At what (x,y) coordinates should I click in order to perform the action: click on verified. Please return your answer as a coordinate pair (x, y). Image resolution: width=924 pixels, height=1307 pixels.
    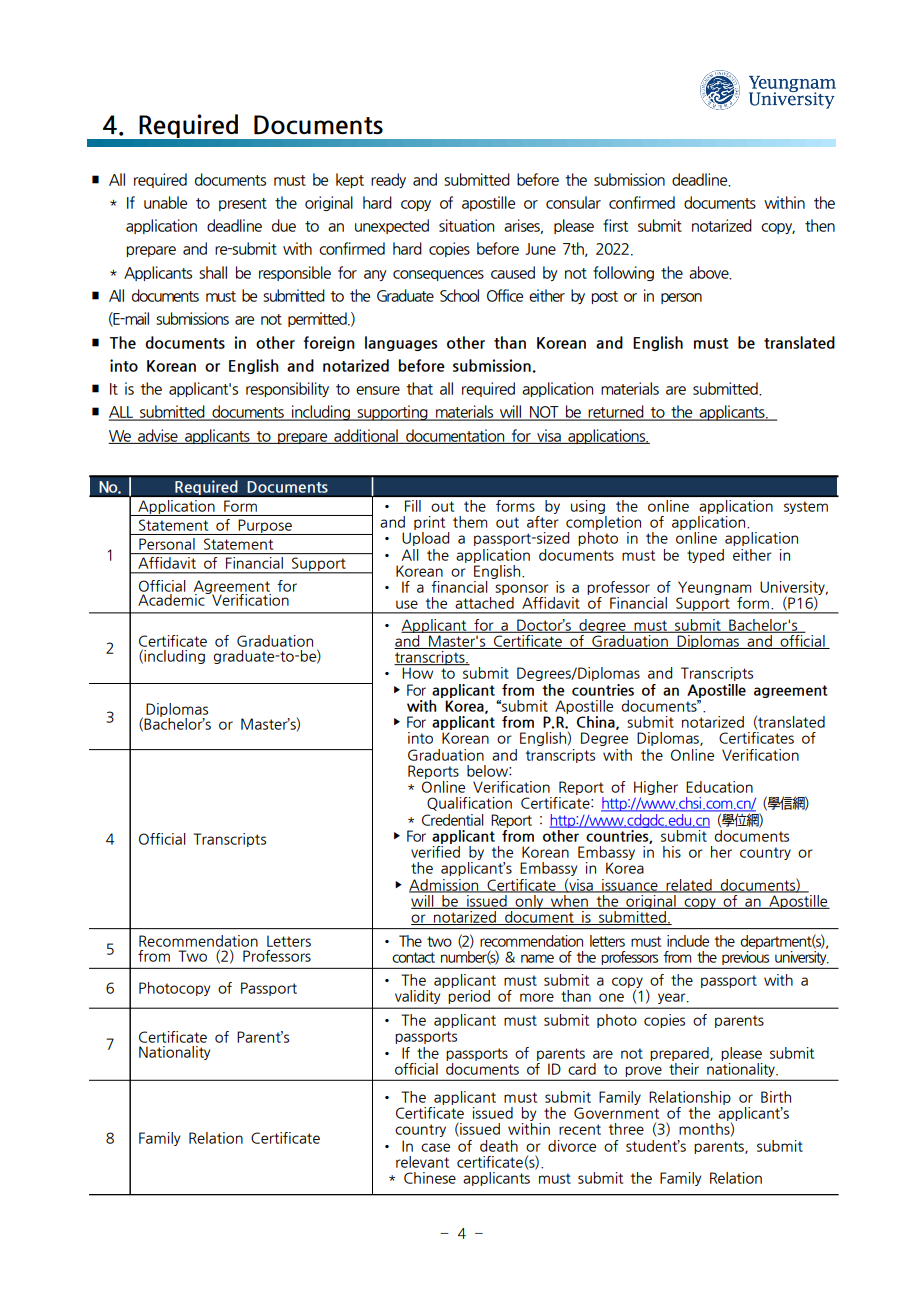
    Looking at the image, I should click on (435, 850).
